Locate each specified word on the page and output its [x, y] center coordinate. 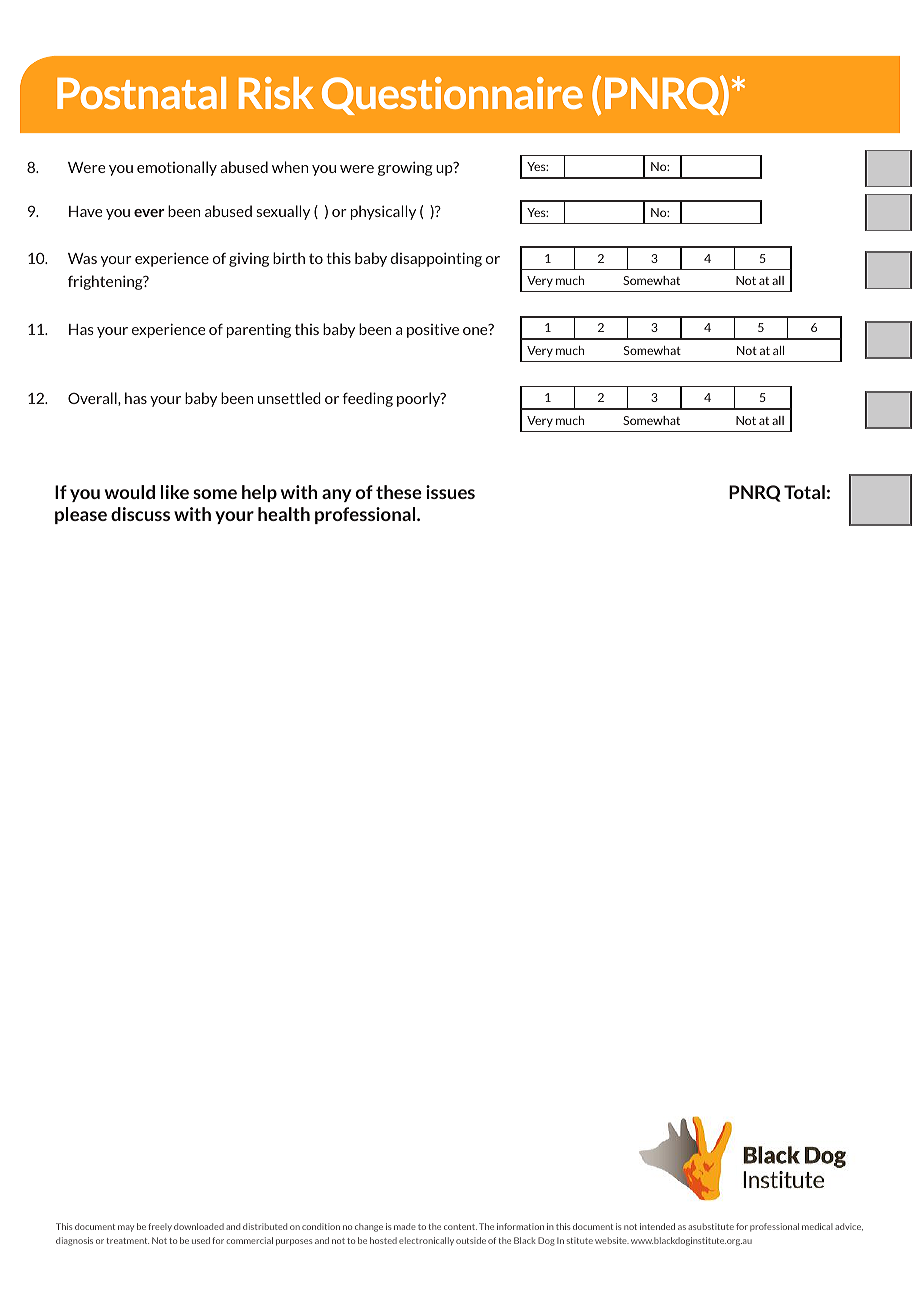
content [460, 1227]
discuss [140, 514]
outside [471, 1240]
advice [849, 1227]
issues [450, 492]
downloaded [199, 1226]
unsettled [289, 398]
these [399, 492]
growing [405, 168]
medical [817, 1226]
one [476, 330]
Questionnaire [452, 96]
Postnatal [141, 93]
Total [804, 492]
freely [160, 1227]
